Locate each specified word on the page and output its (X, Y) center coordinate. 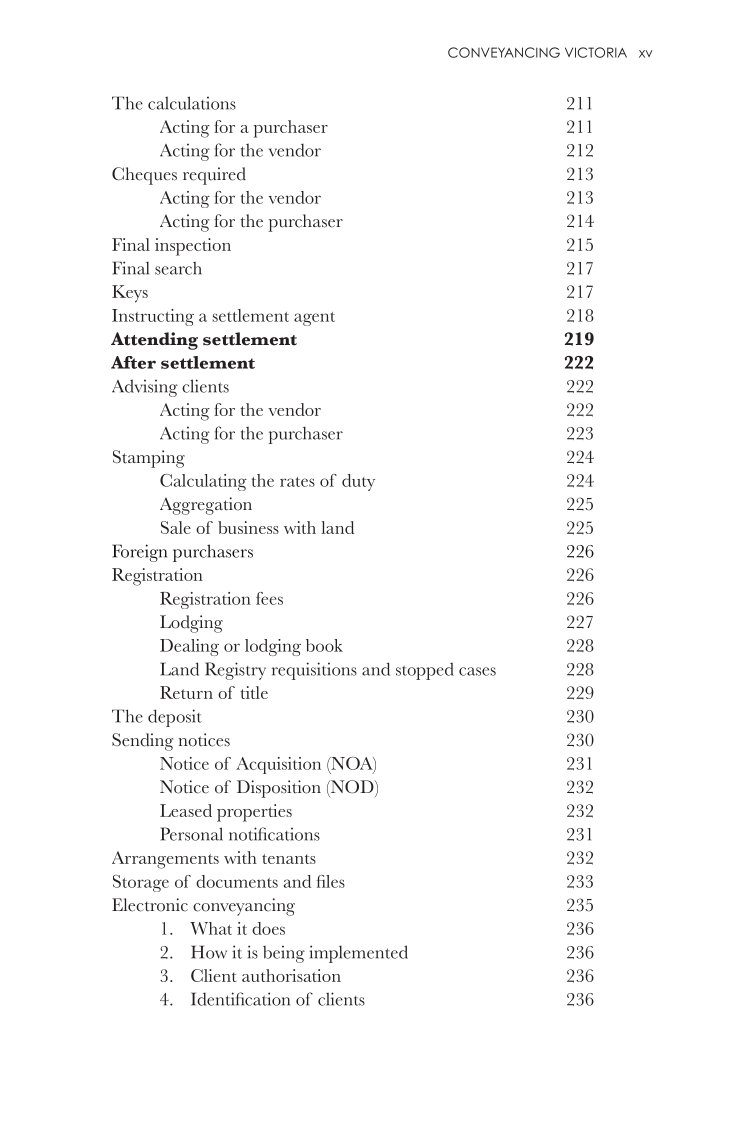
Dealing (189, 647)
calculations (192, 103)
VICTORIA (596, 52)
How (209, 952)
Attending (154, 341)
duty (358, 482)
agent (314, 319)
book (324, 645)
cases (477, 671)
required (214, 176)
